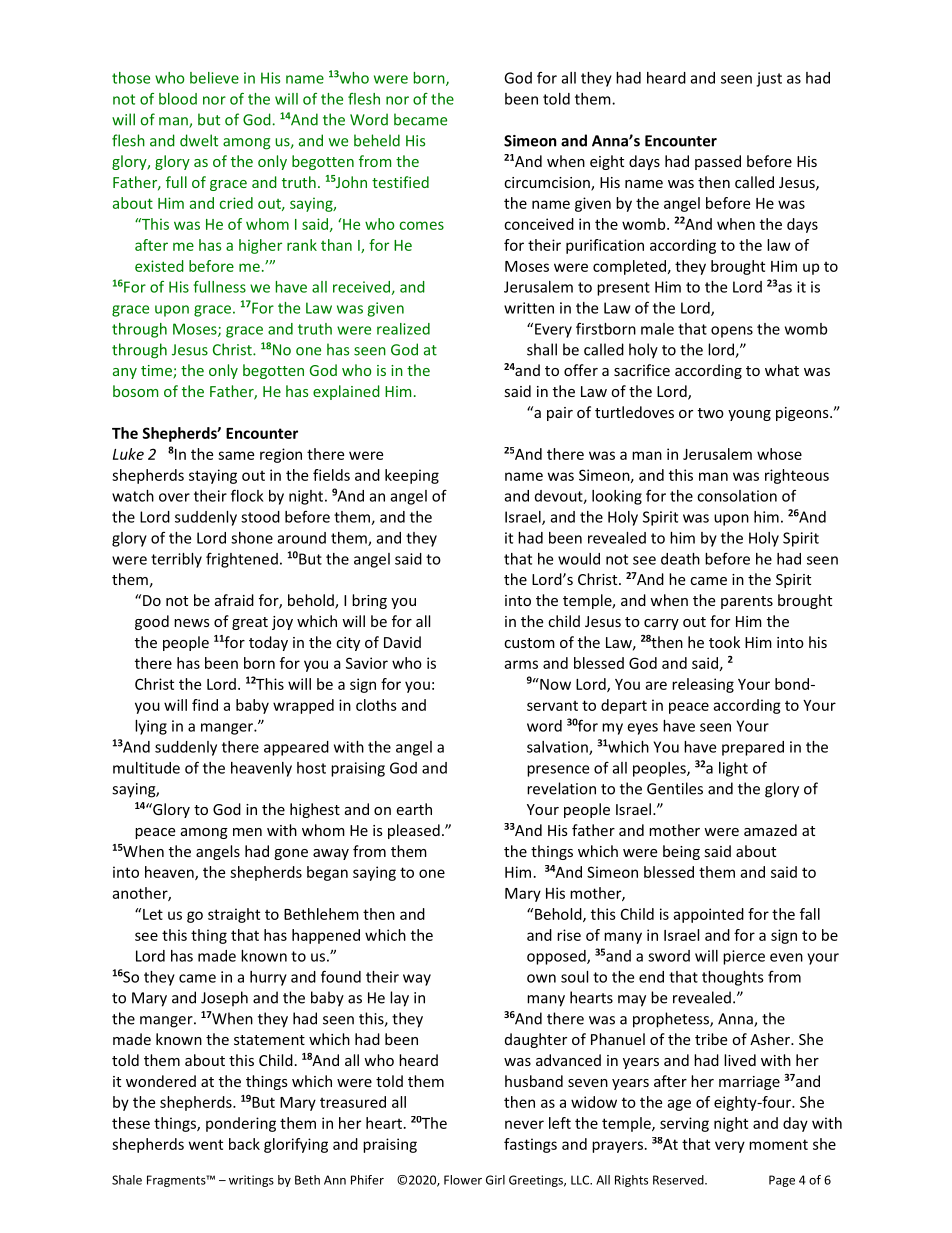 Image resolution: width=952 pixels, height=1233 pixels. Describe the element at coordinates (463, 1180) in the screenshot. I see `Flower` at that location.
